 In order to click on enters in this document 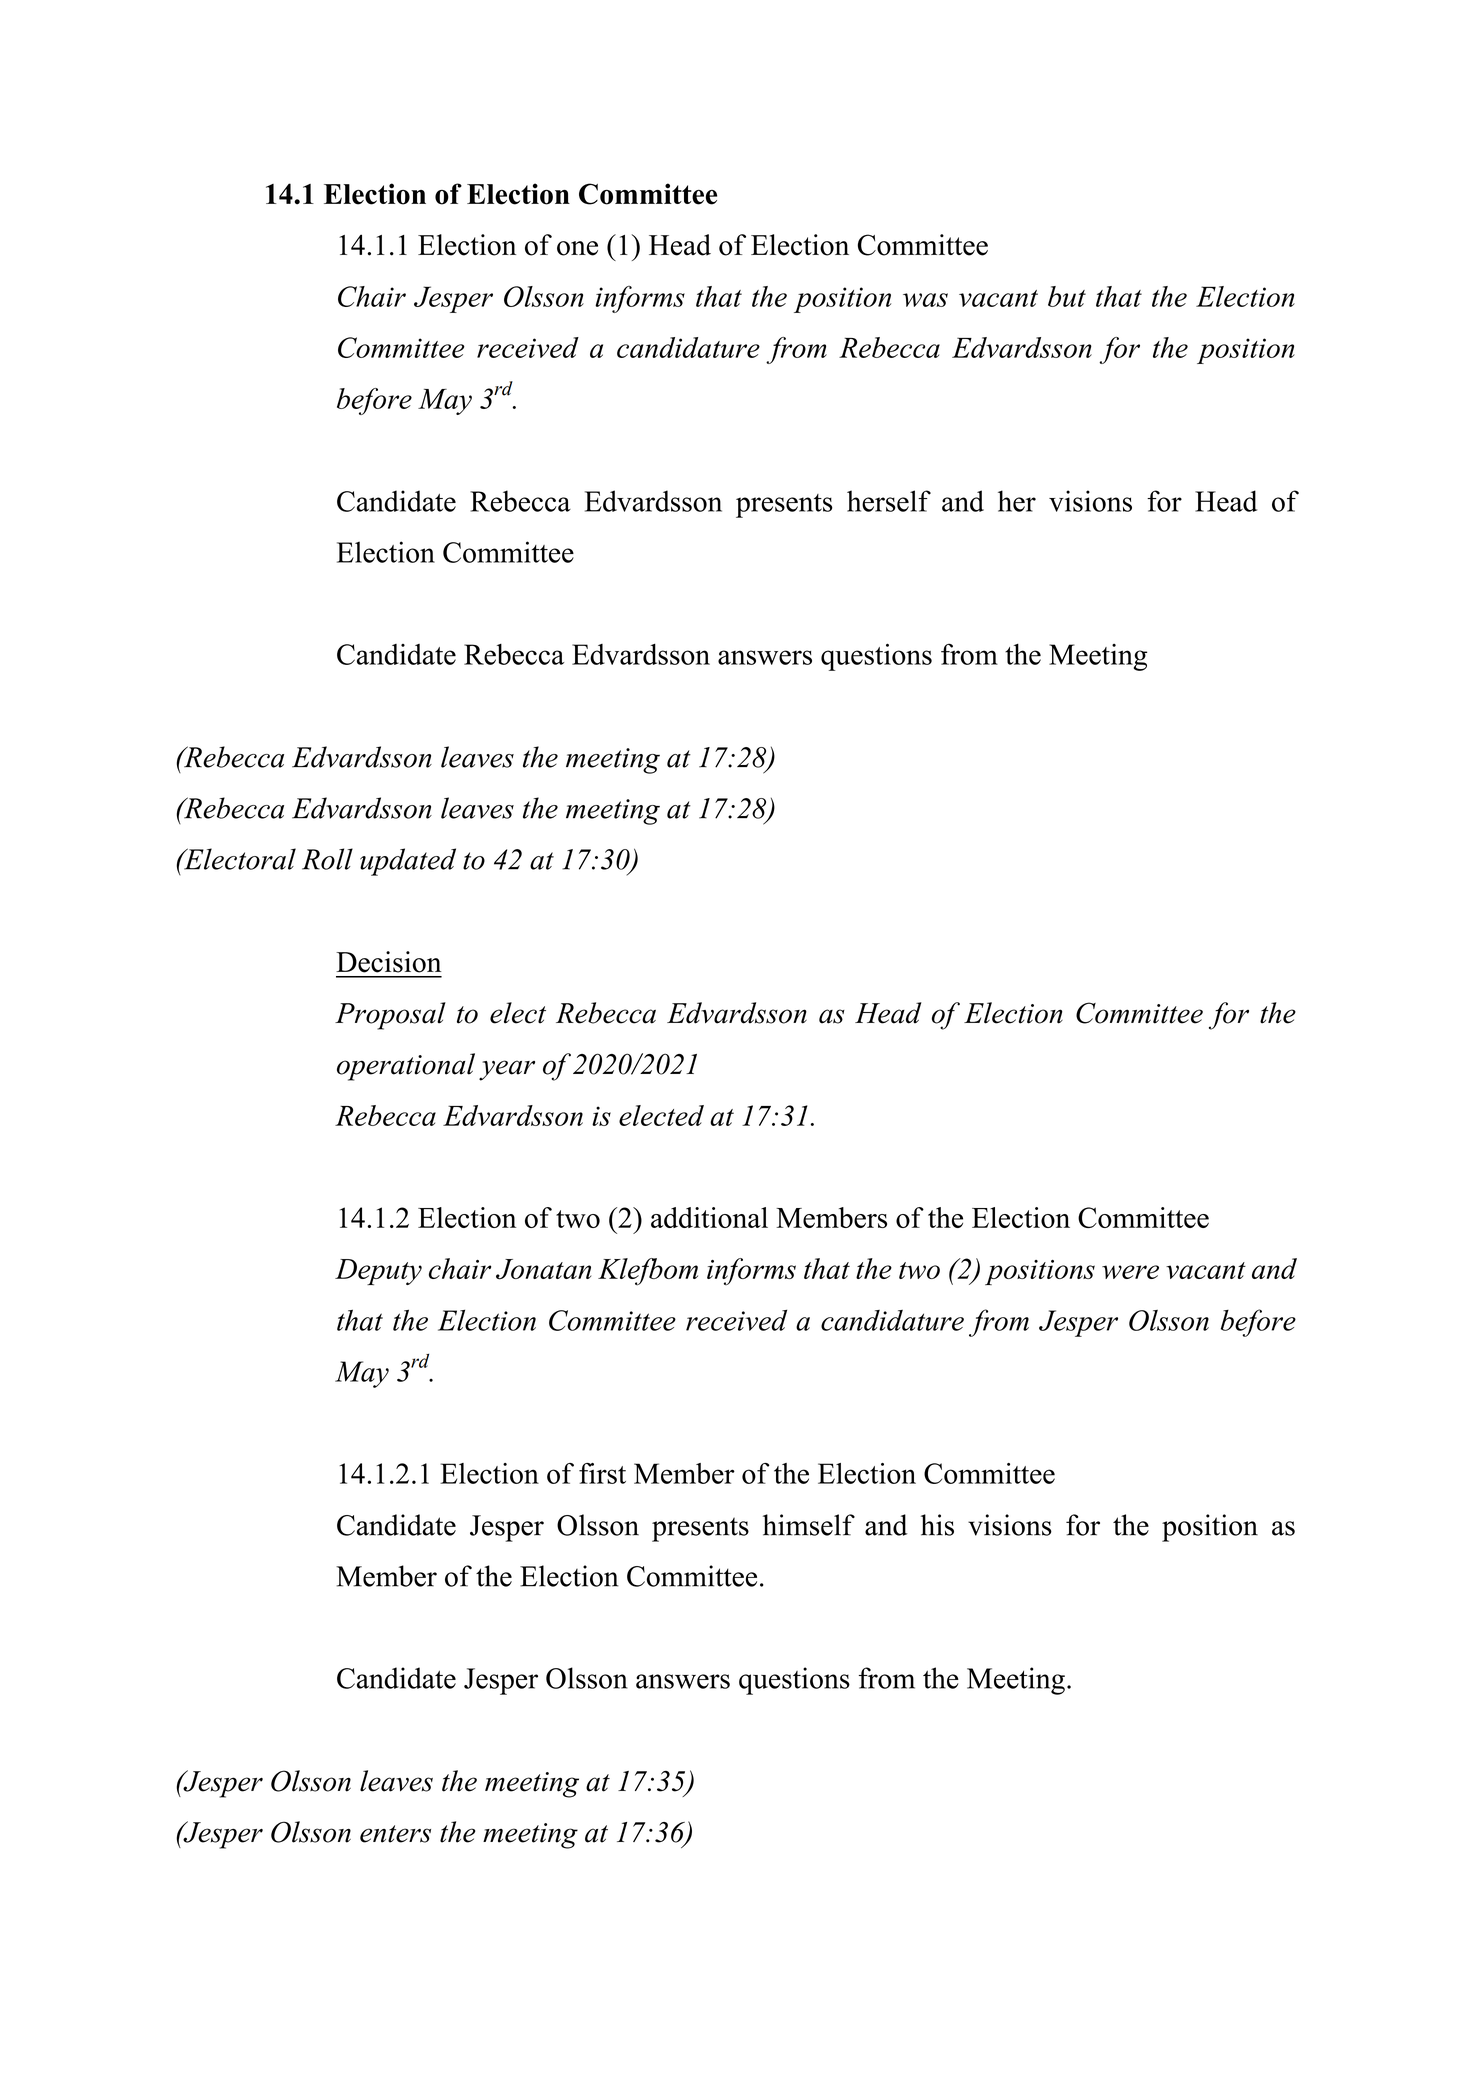, I will do `click(395, 1834)`.
